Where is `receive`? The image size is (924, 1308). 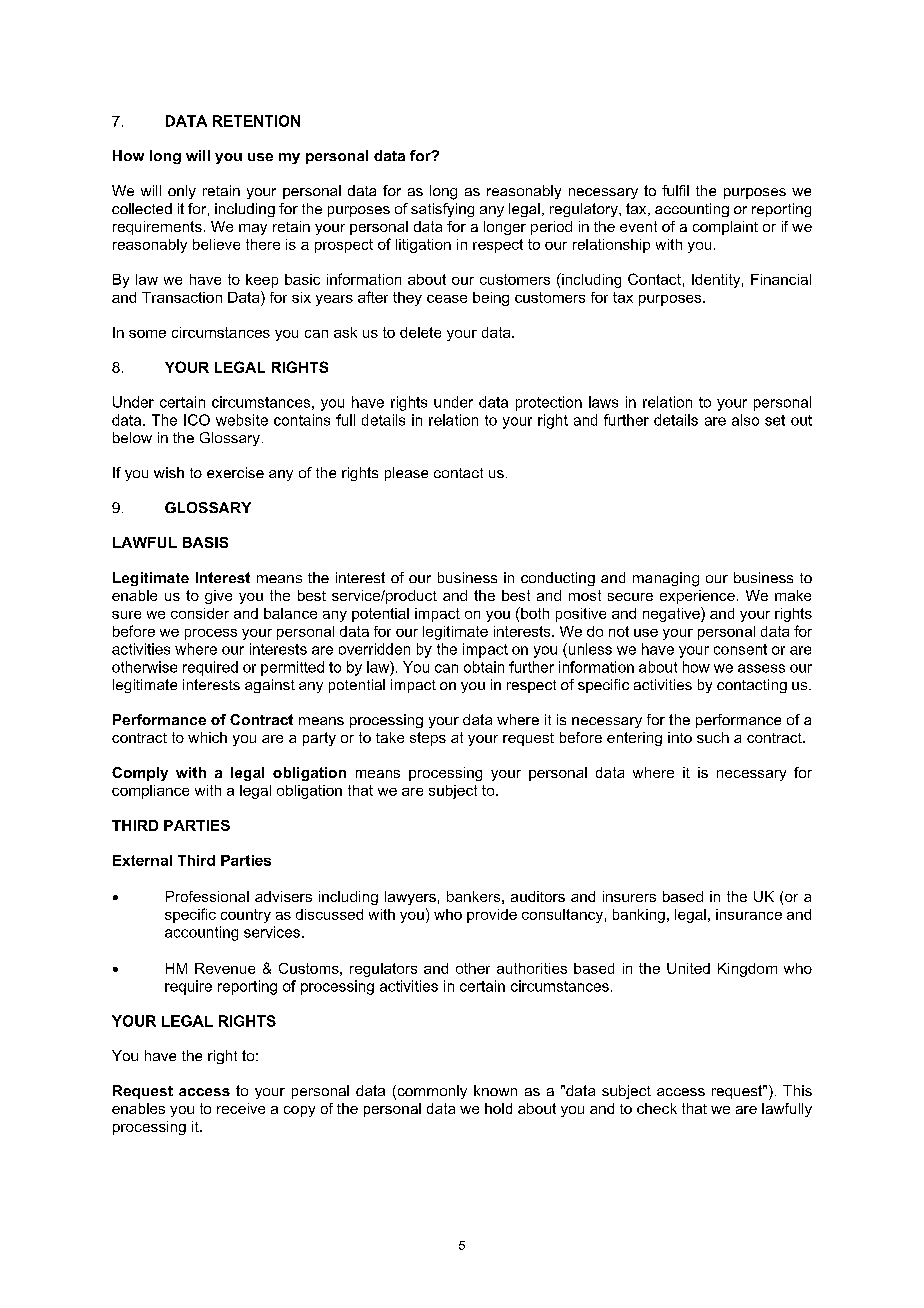
receive is located at coordinates (241, 1108).
